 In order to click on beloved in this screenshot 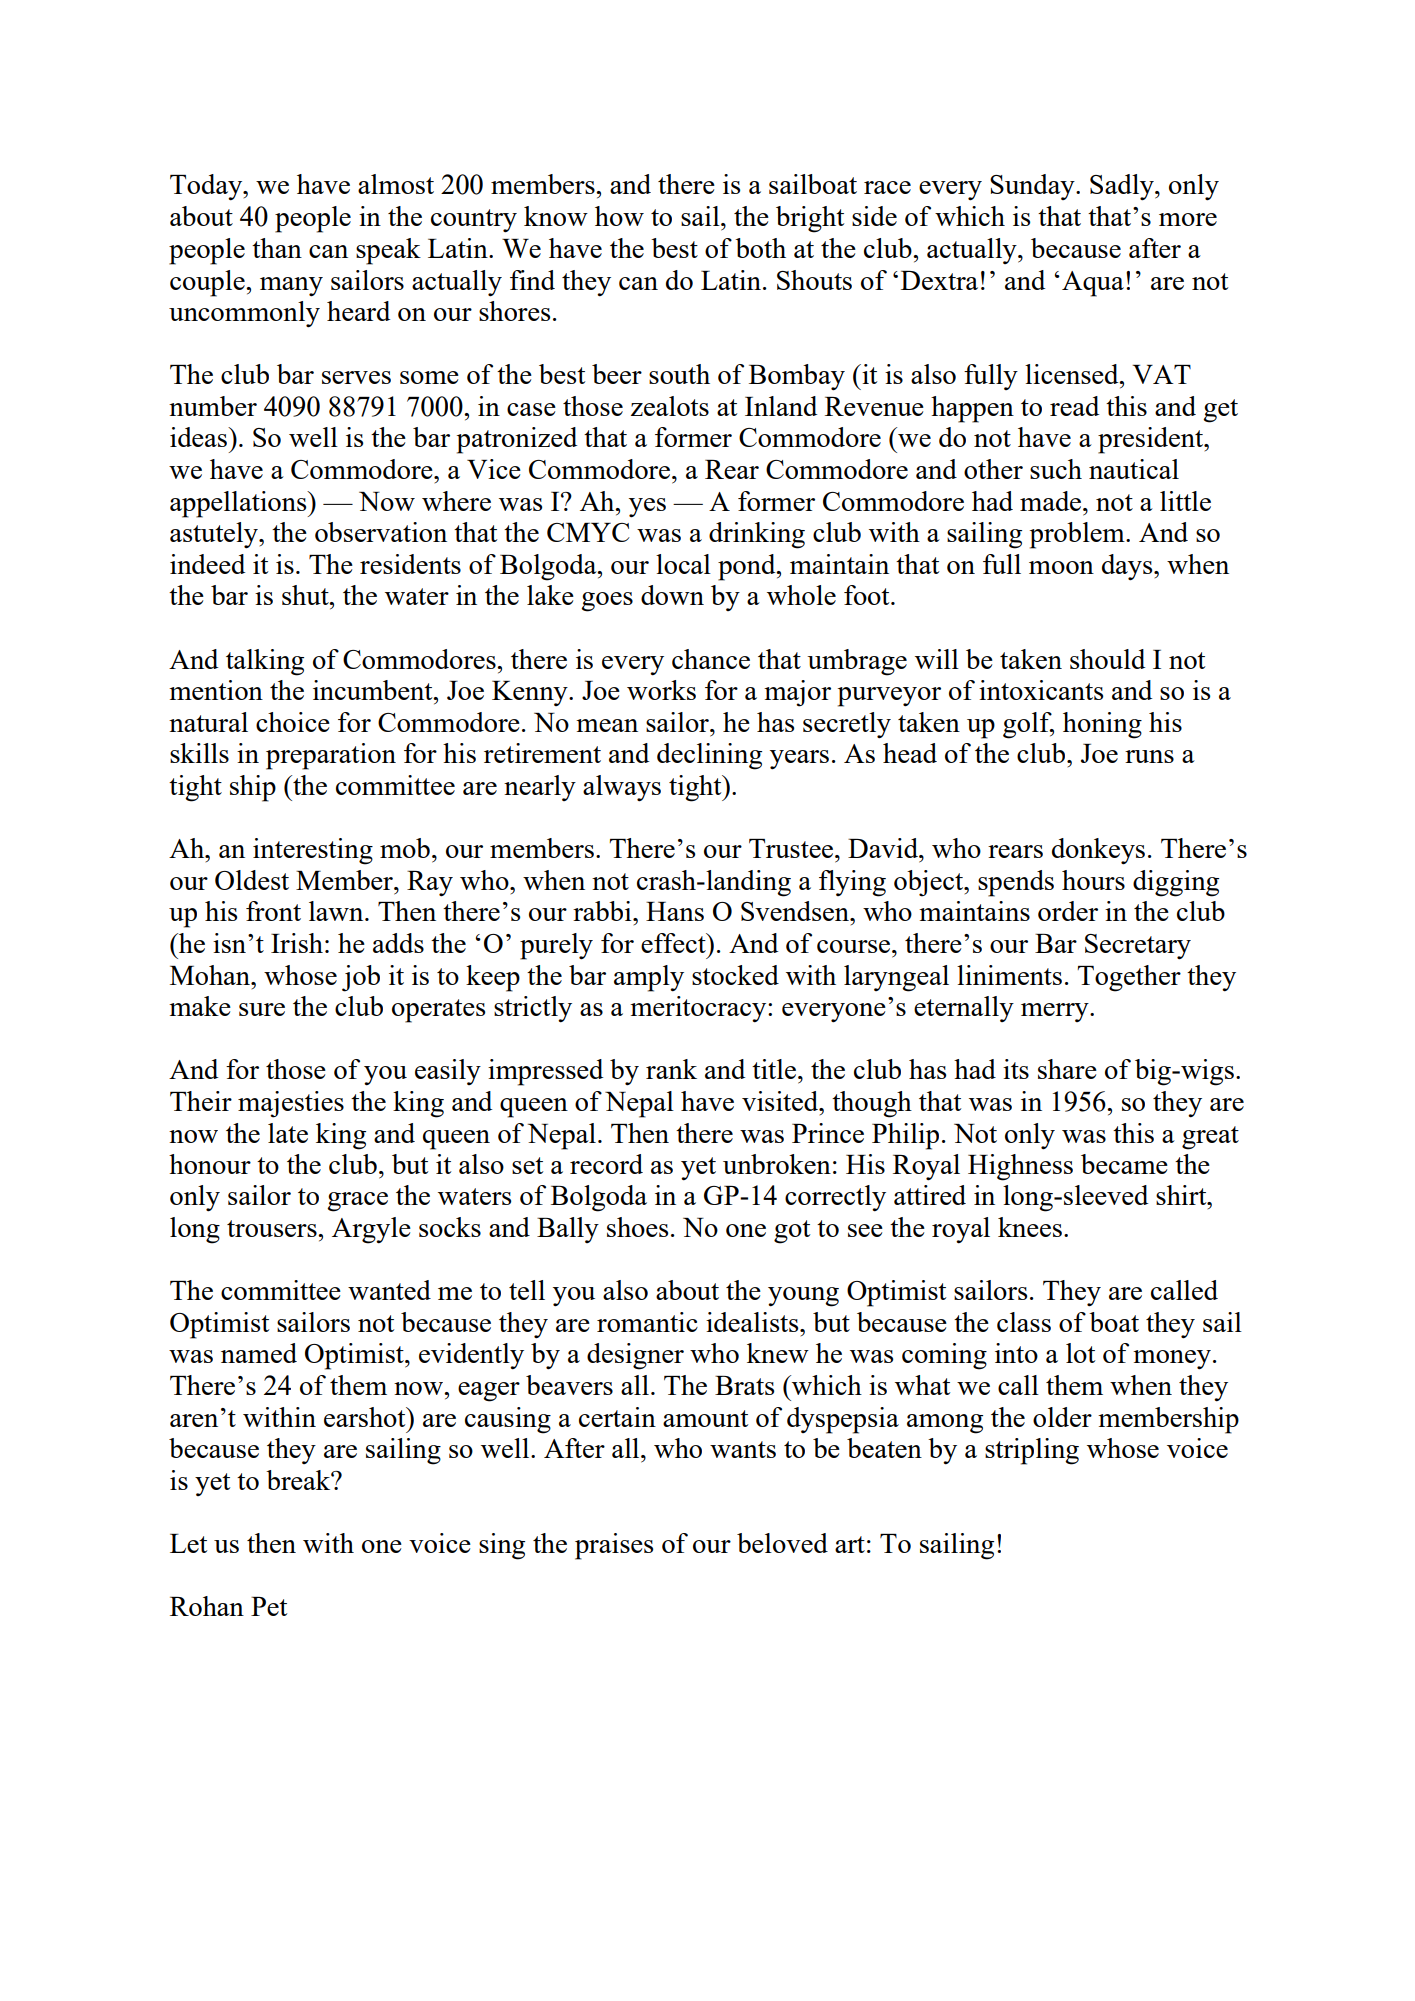, I will do `click(782, 1543)`.
